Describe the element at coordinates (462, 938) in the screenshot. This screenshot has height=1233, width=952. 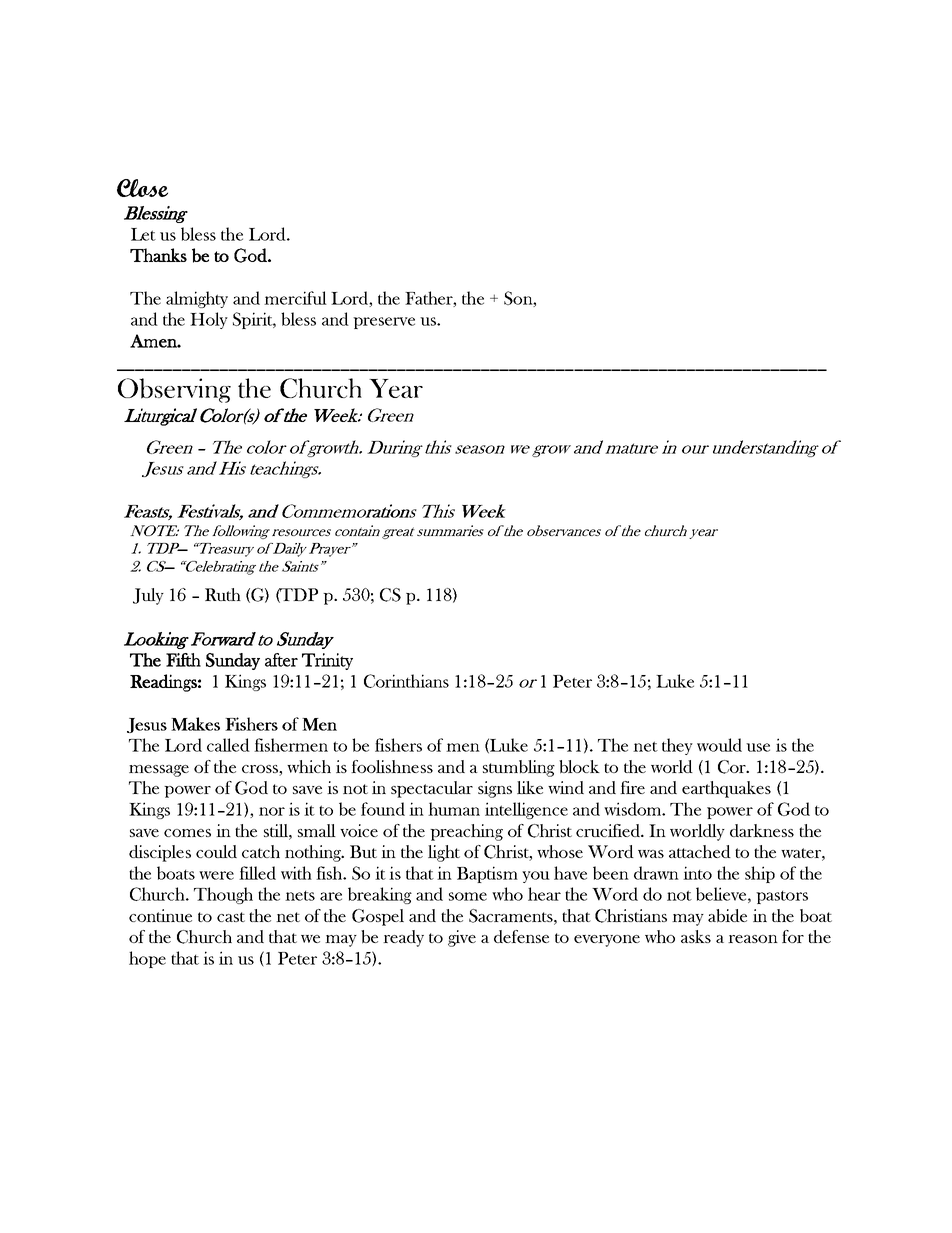
I see `give` at that location.
